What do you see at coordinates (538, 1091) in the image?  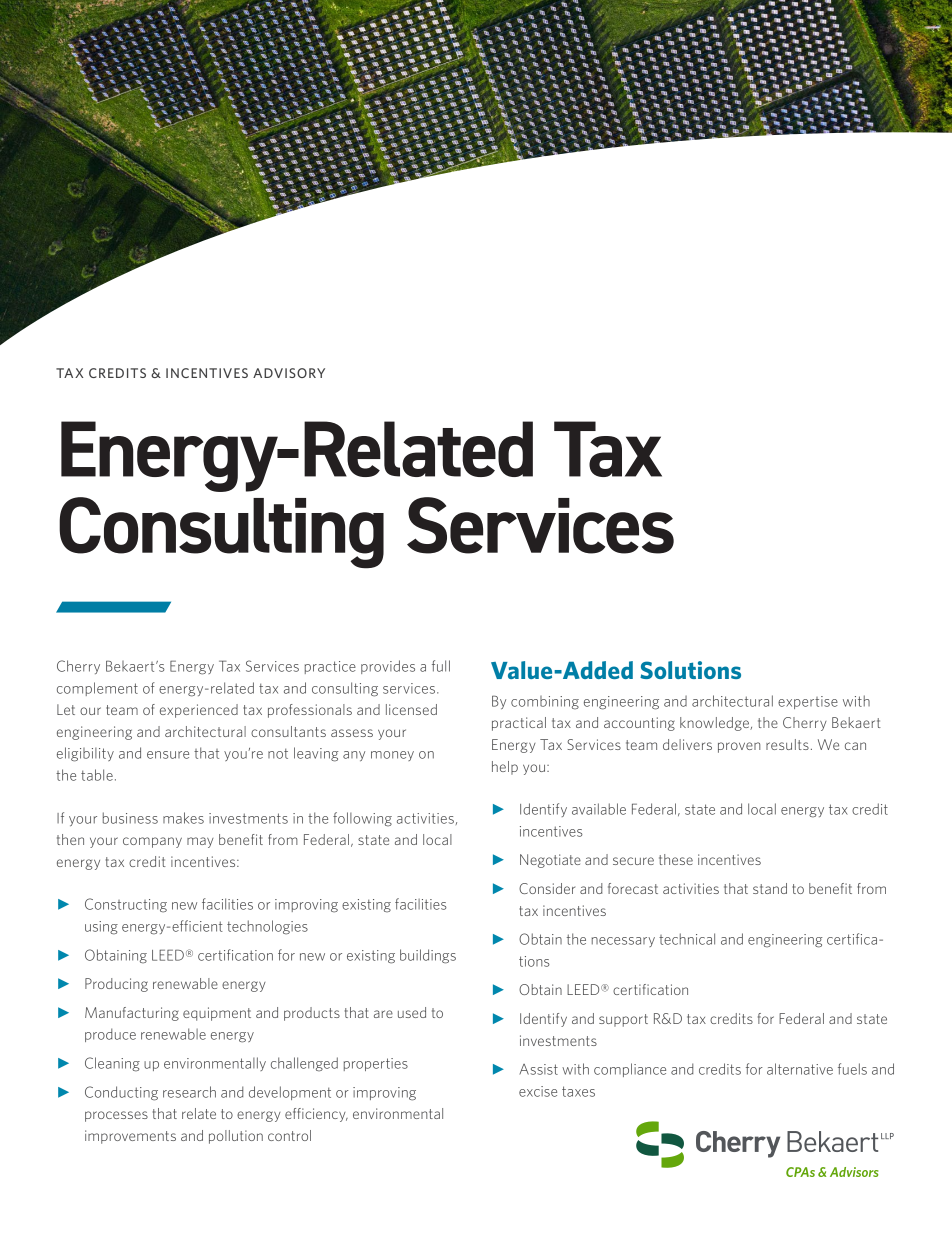 I see `excise` at bounding box center [538, 1091].
